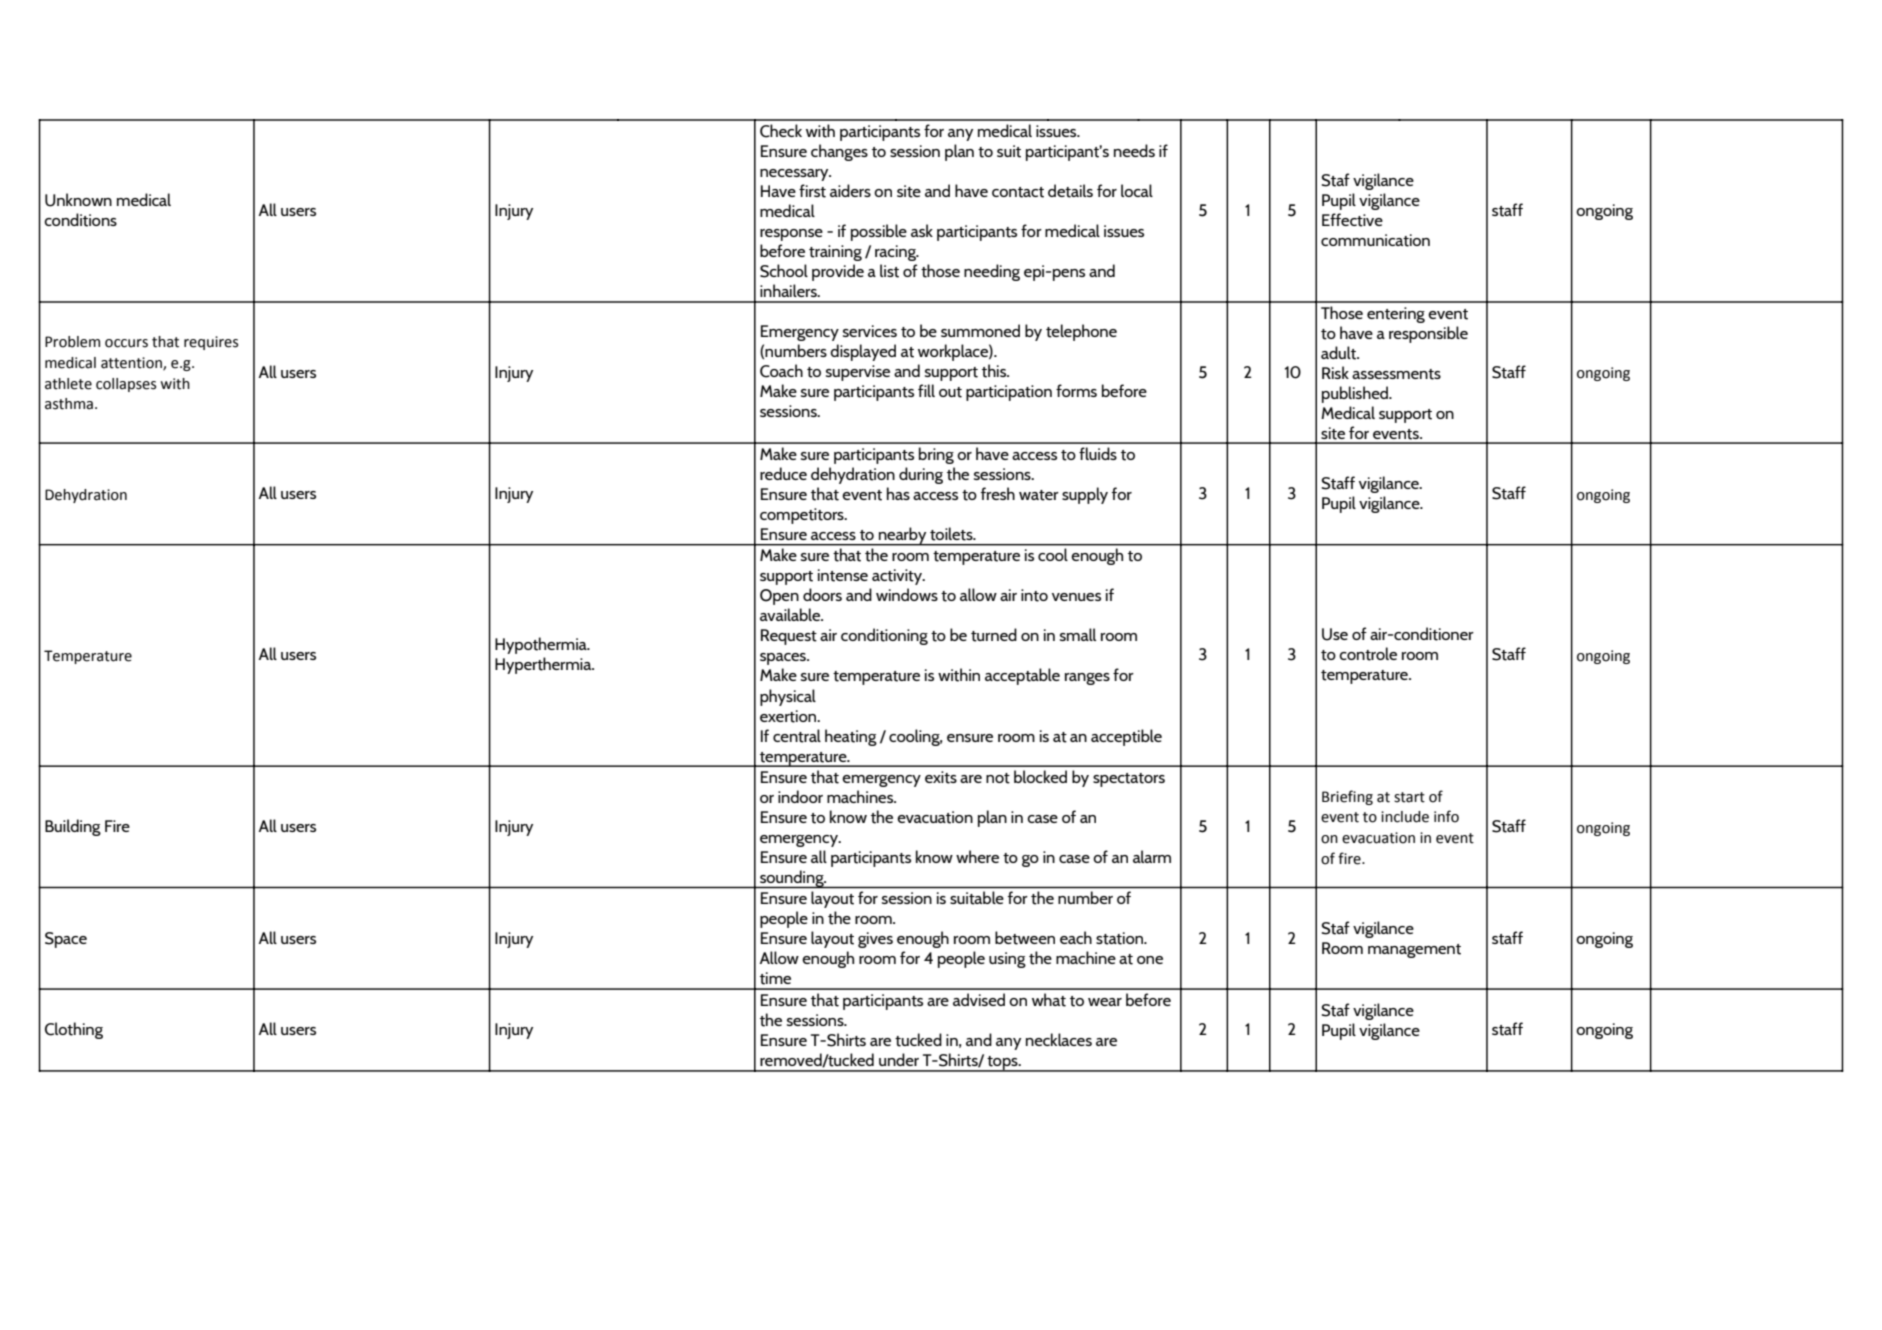 This screenshot has width=1882, height=1330. What do you see at coordinates (775, 978) in the screenshot?
I see `time` at bounding box center [775, 978].
